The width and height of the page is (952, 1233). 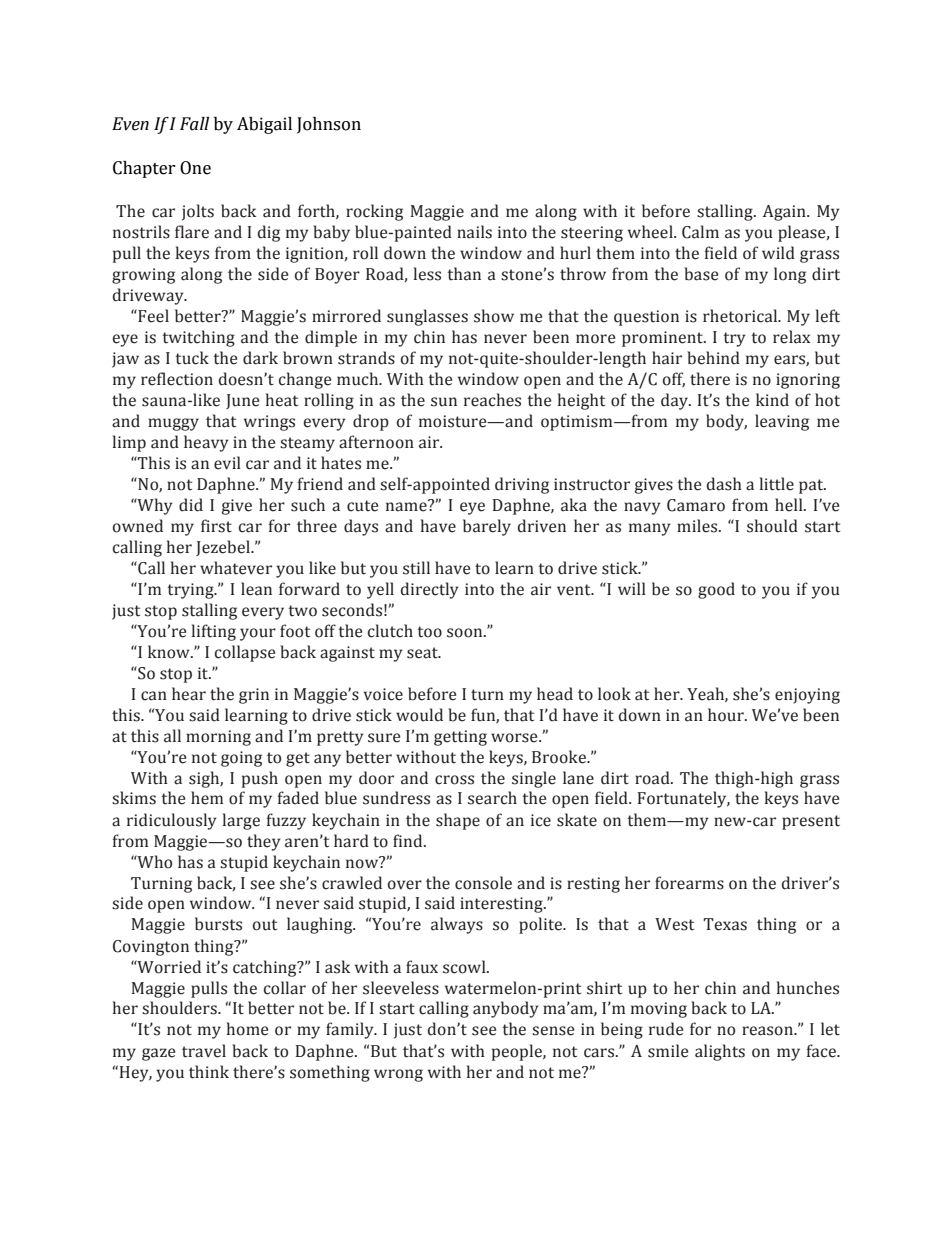 What do you see at coordinates (716, 590) in the page?
I see `good` at bounding box center [716, 590].
